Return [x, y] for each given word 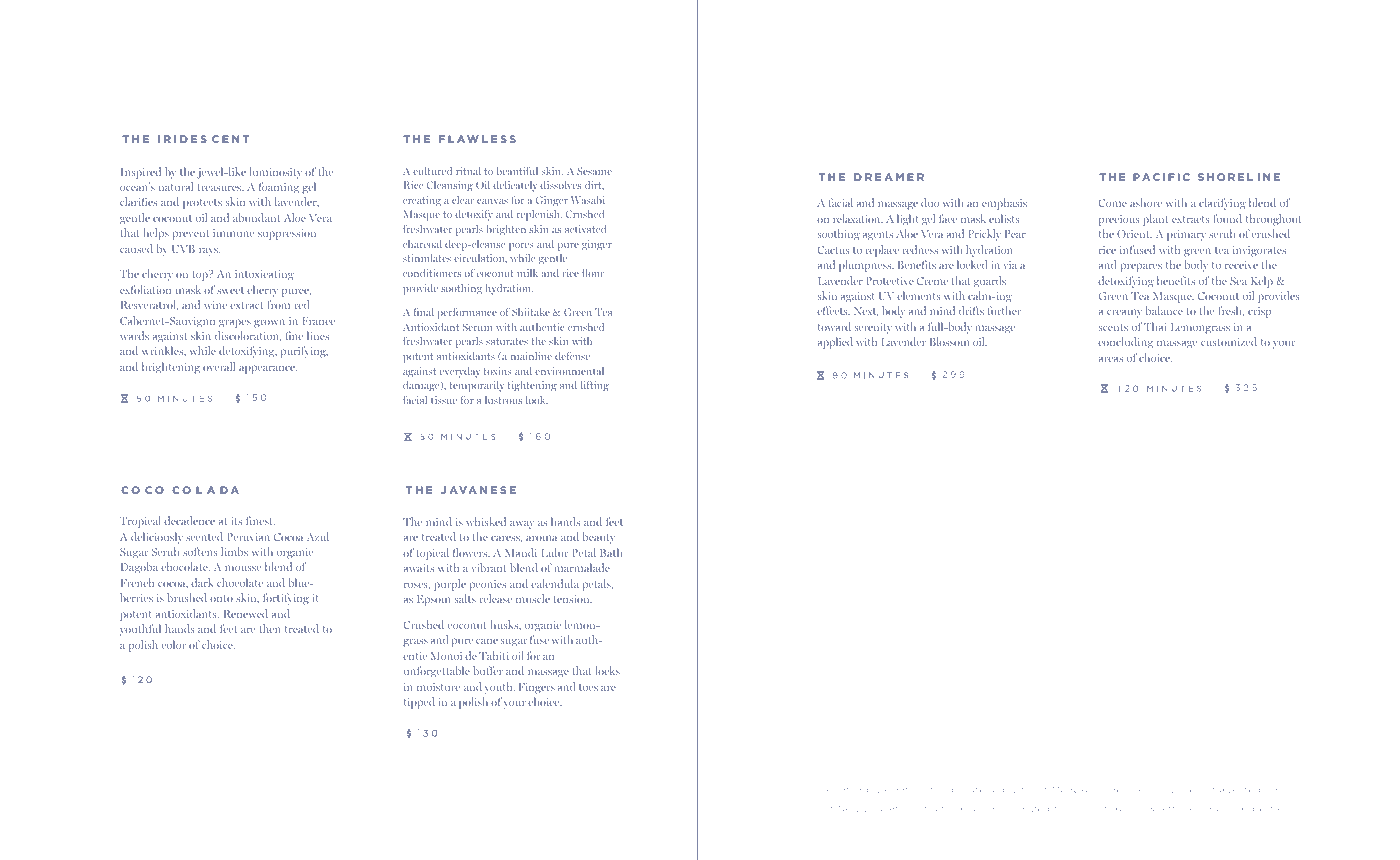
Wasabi [588, 200]
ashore [1146, 202]
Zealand [884, 808]
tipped [419, 703]
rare [1155, 790]
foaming [279, 188]
